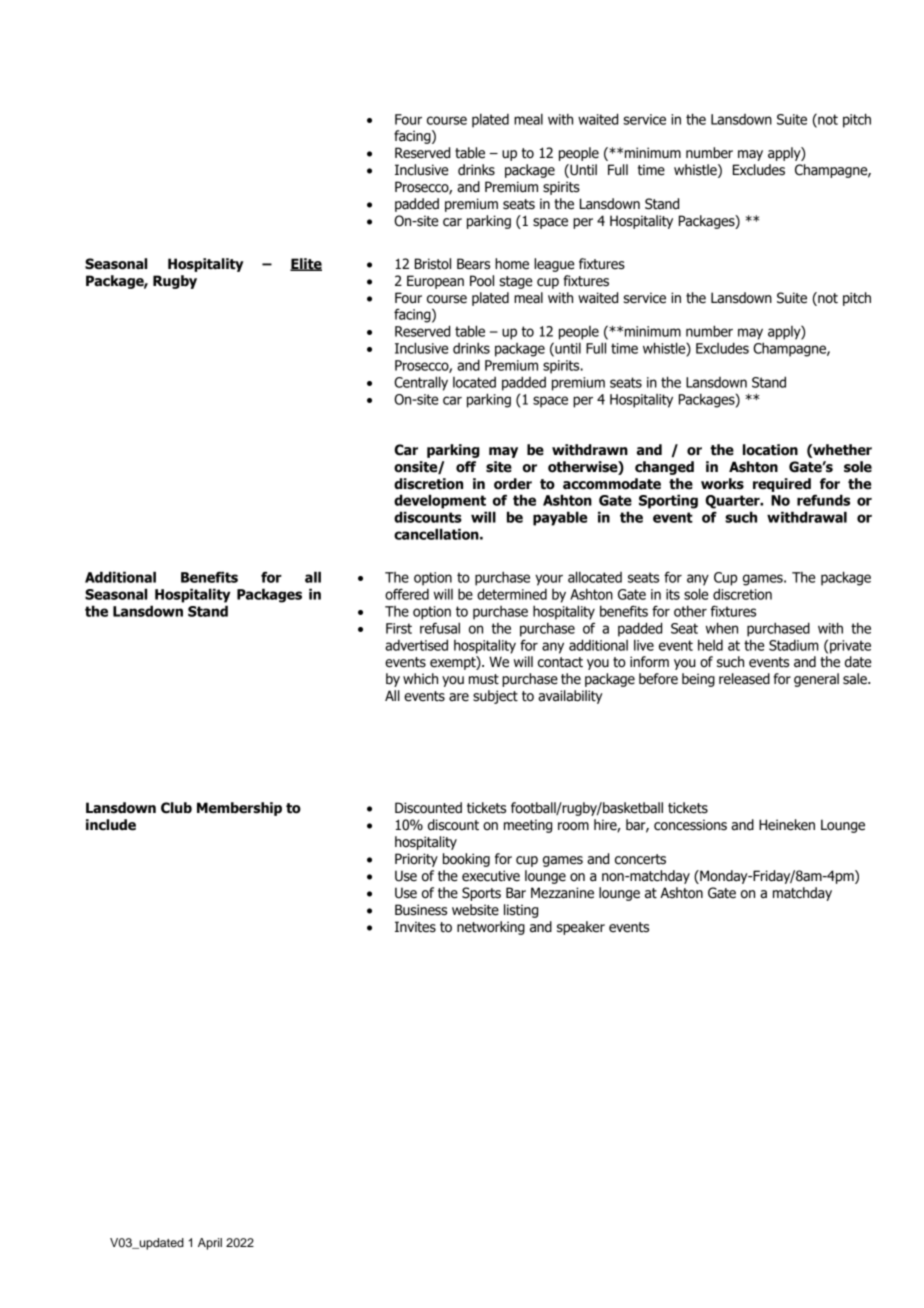 This screenshot has height=1308, width=924. What do you see at coordinates (554, 265) in the screenshot?
I see `league` at bounding box center [554, 265].
